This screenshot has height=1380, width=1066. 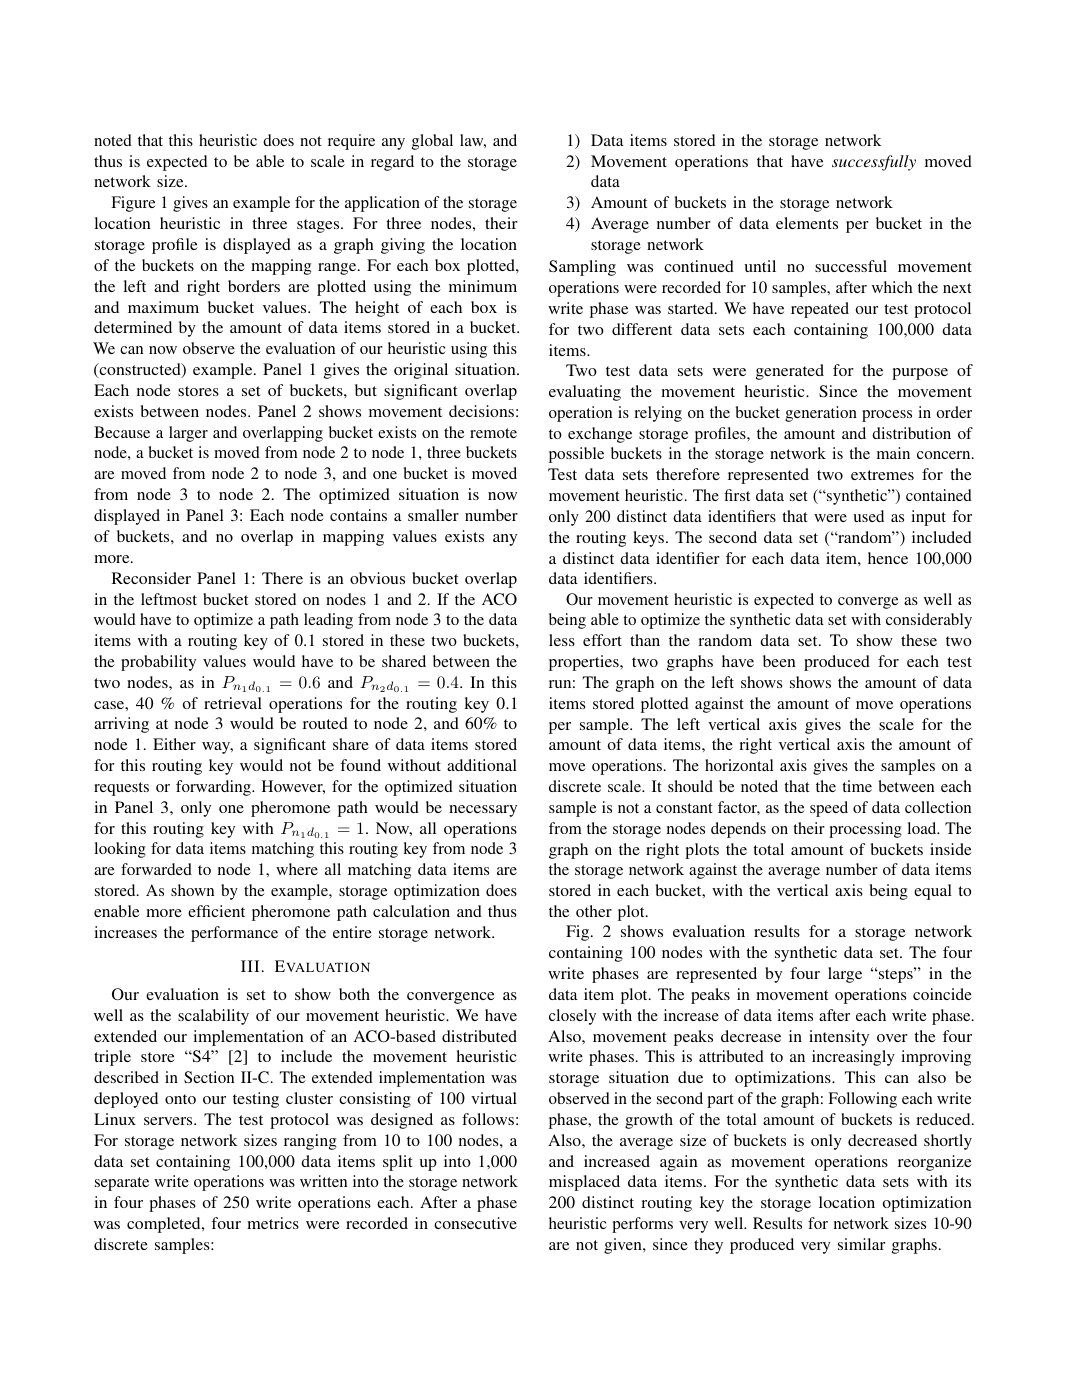 What do you see at coordinates (233, 703) in the screenshot?
I see `retrieval` at bounding box center [233, 703].
